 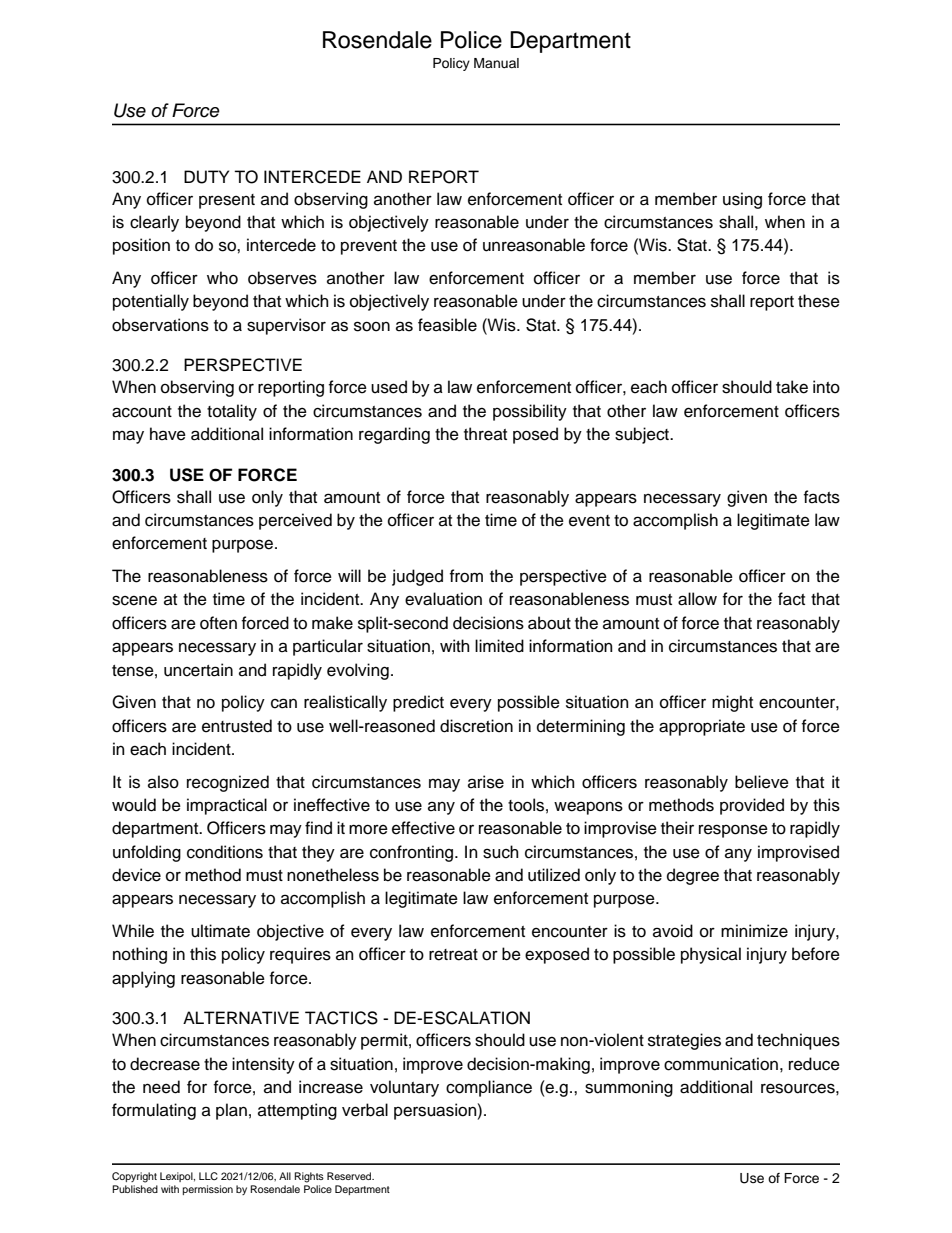 I want to click on minimize, so click(x=754, y=931).
